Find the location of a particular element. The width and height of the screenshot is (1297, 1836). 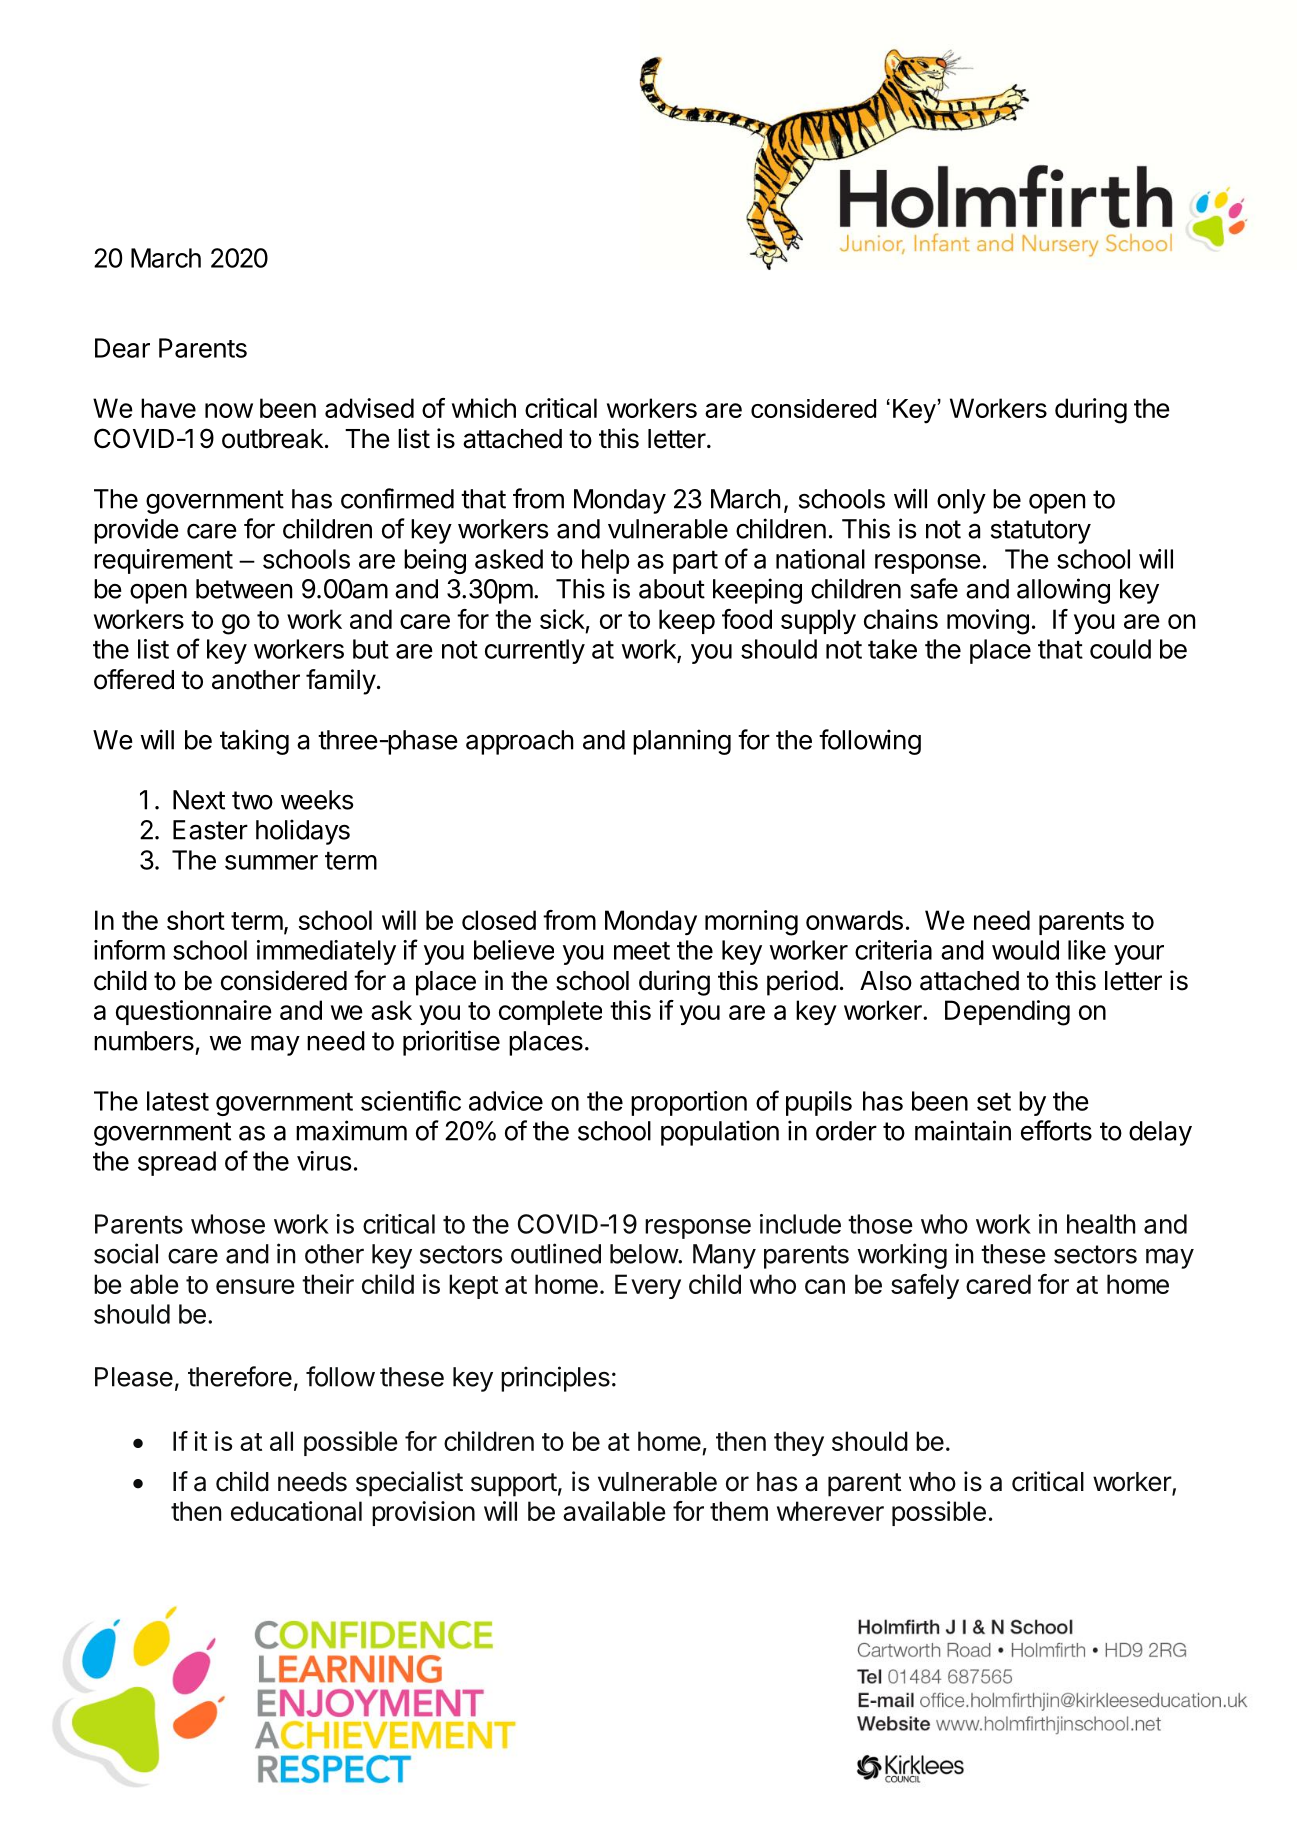

educational is located at coordinates (296, 1511).
